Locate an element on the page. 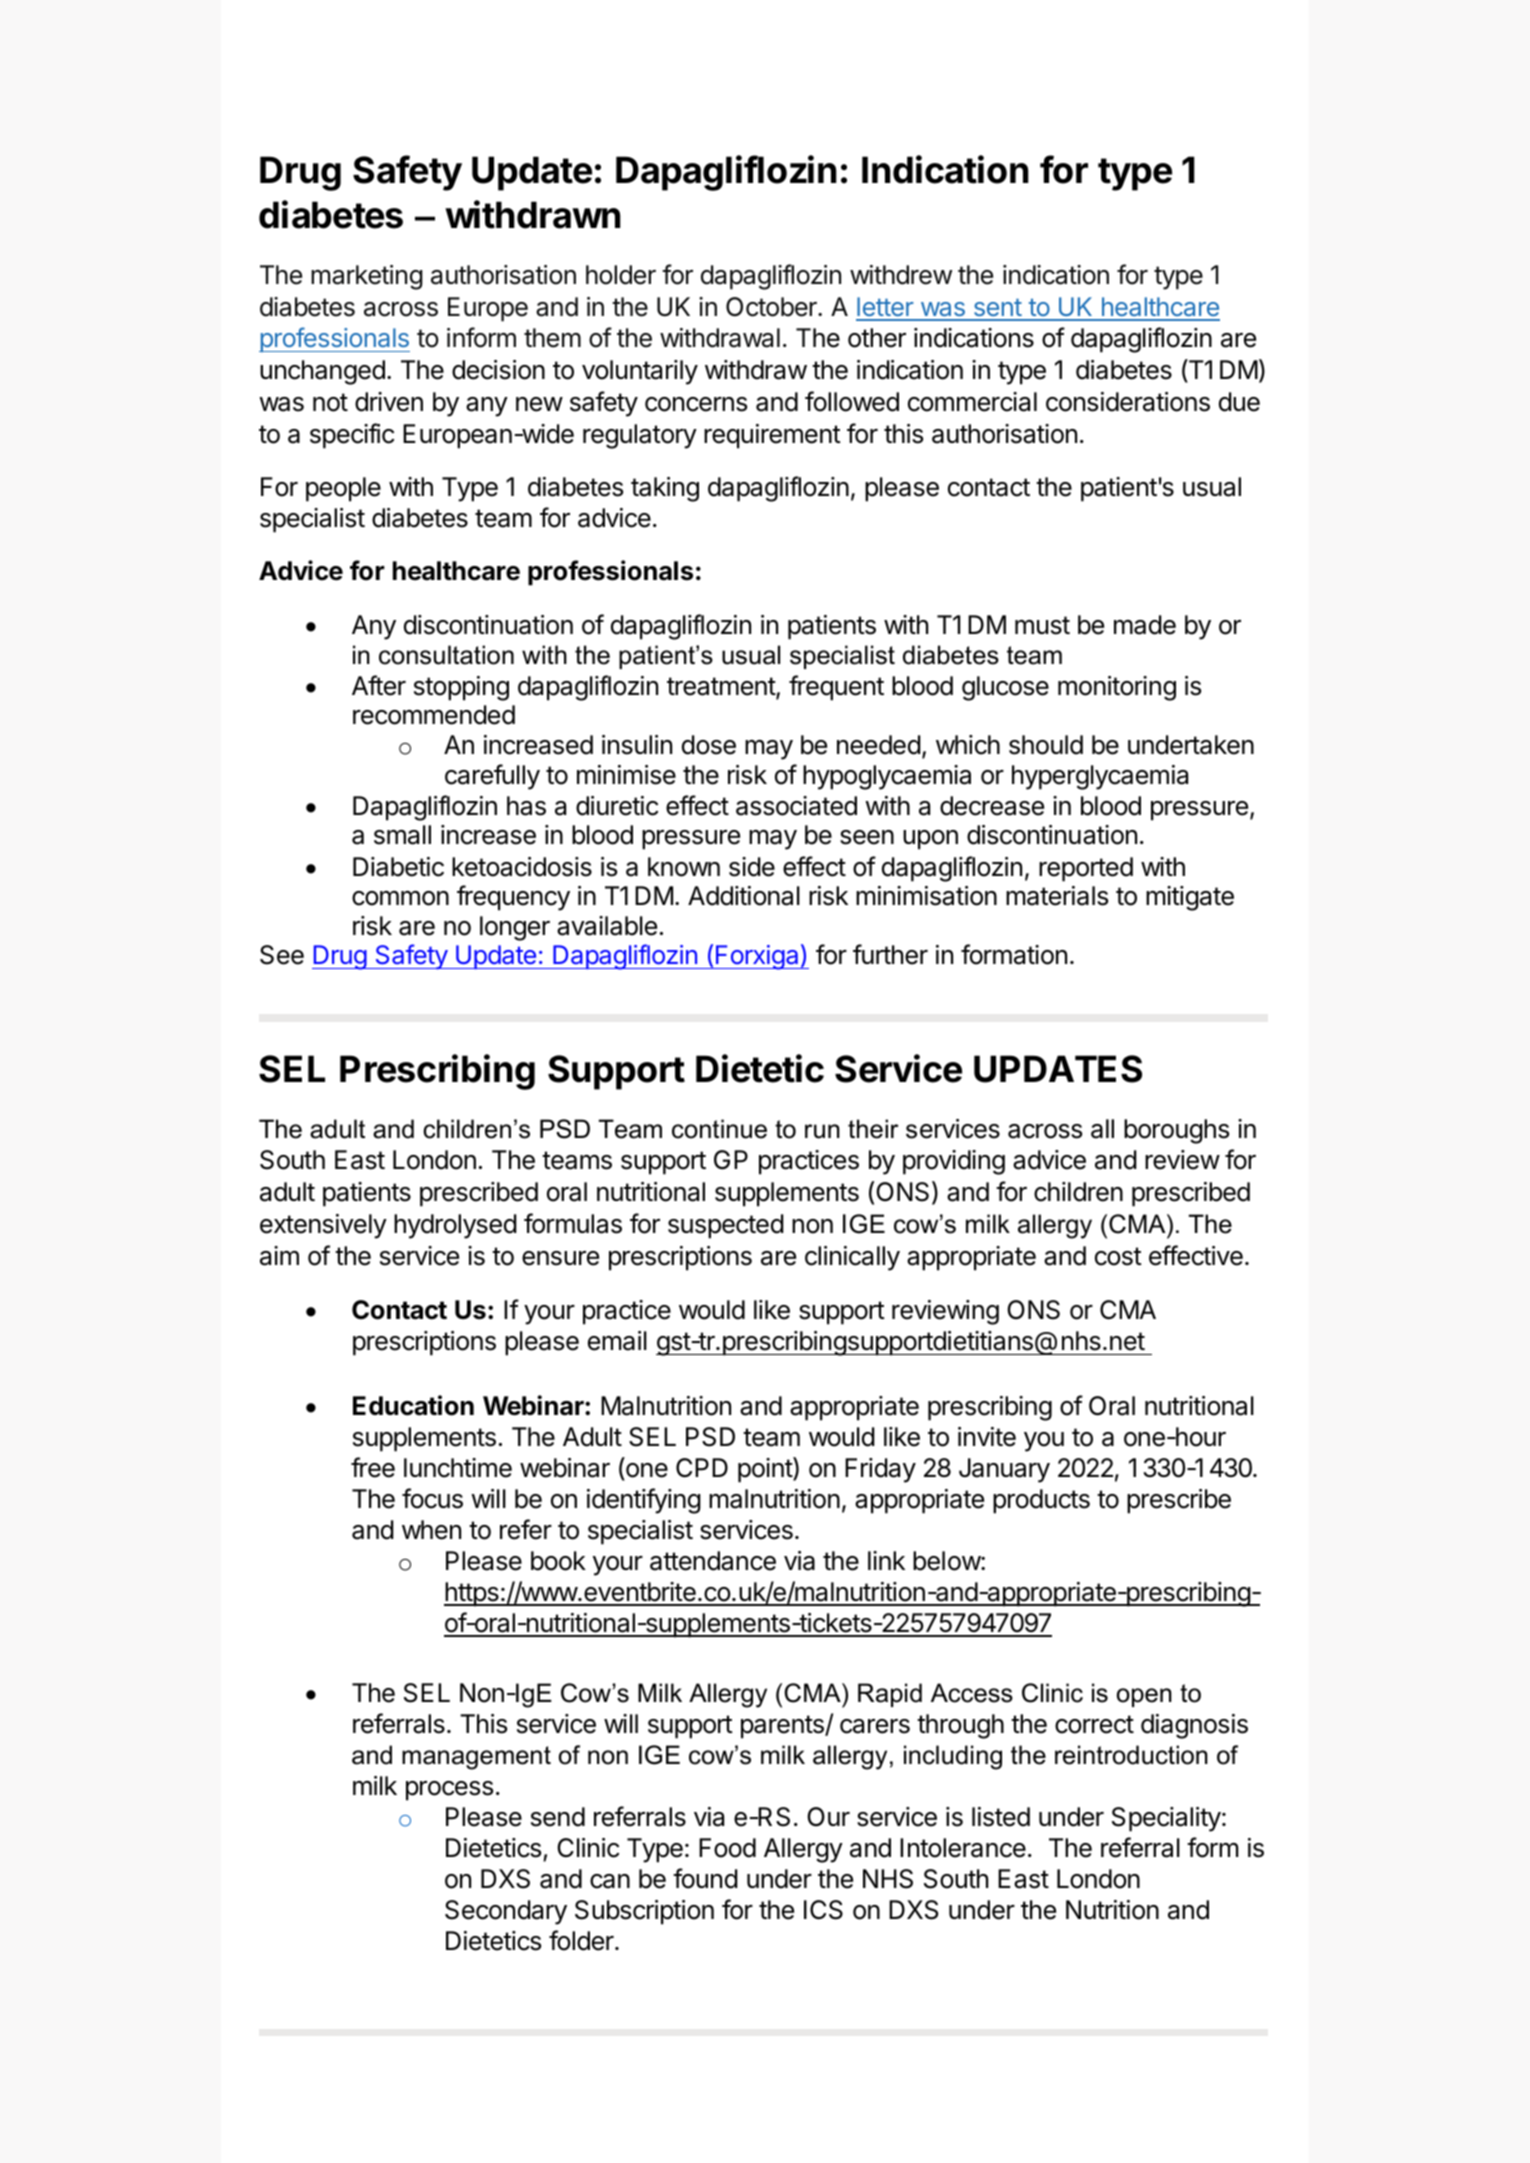 Image resolution: width=1530 pixels, height=2163 pixels. made is located at coordinates (1145, 625).
